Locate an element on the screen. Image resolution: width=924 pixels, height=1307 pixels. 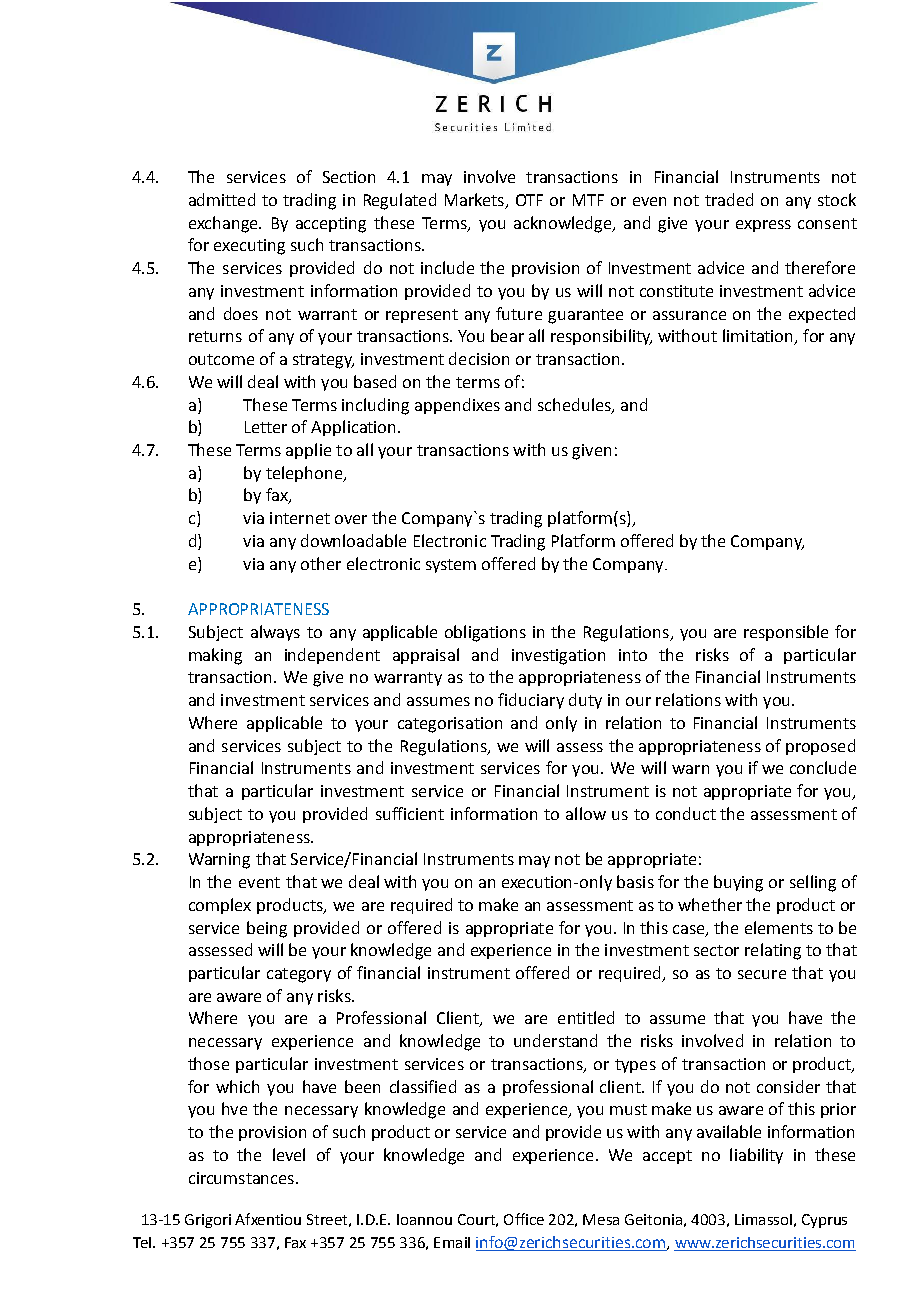
Office is located at coordinates (524, 1219).
